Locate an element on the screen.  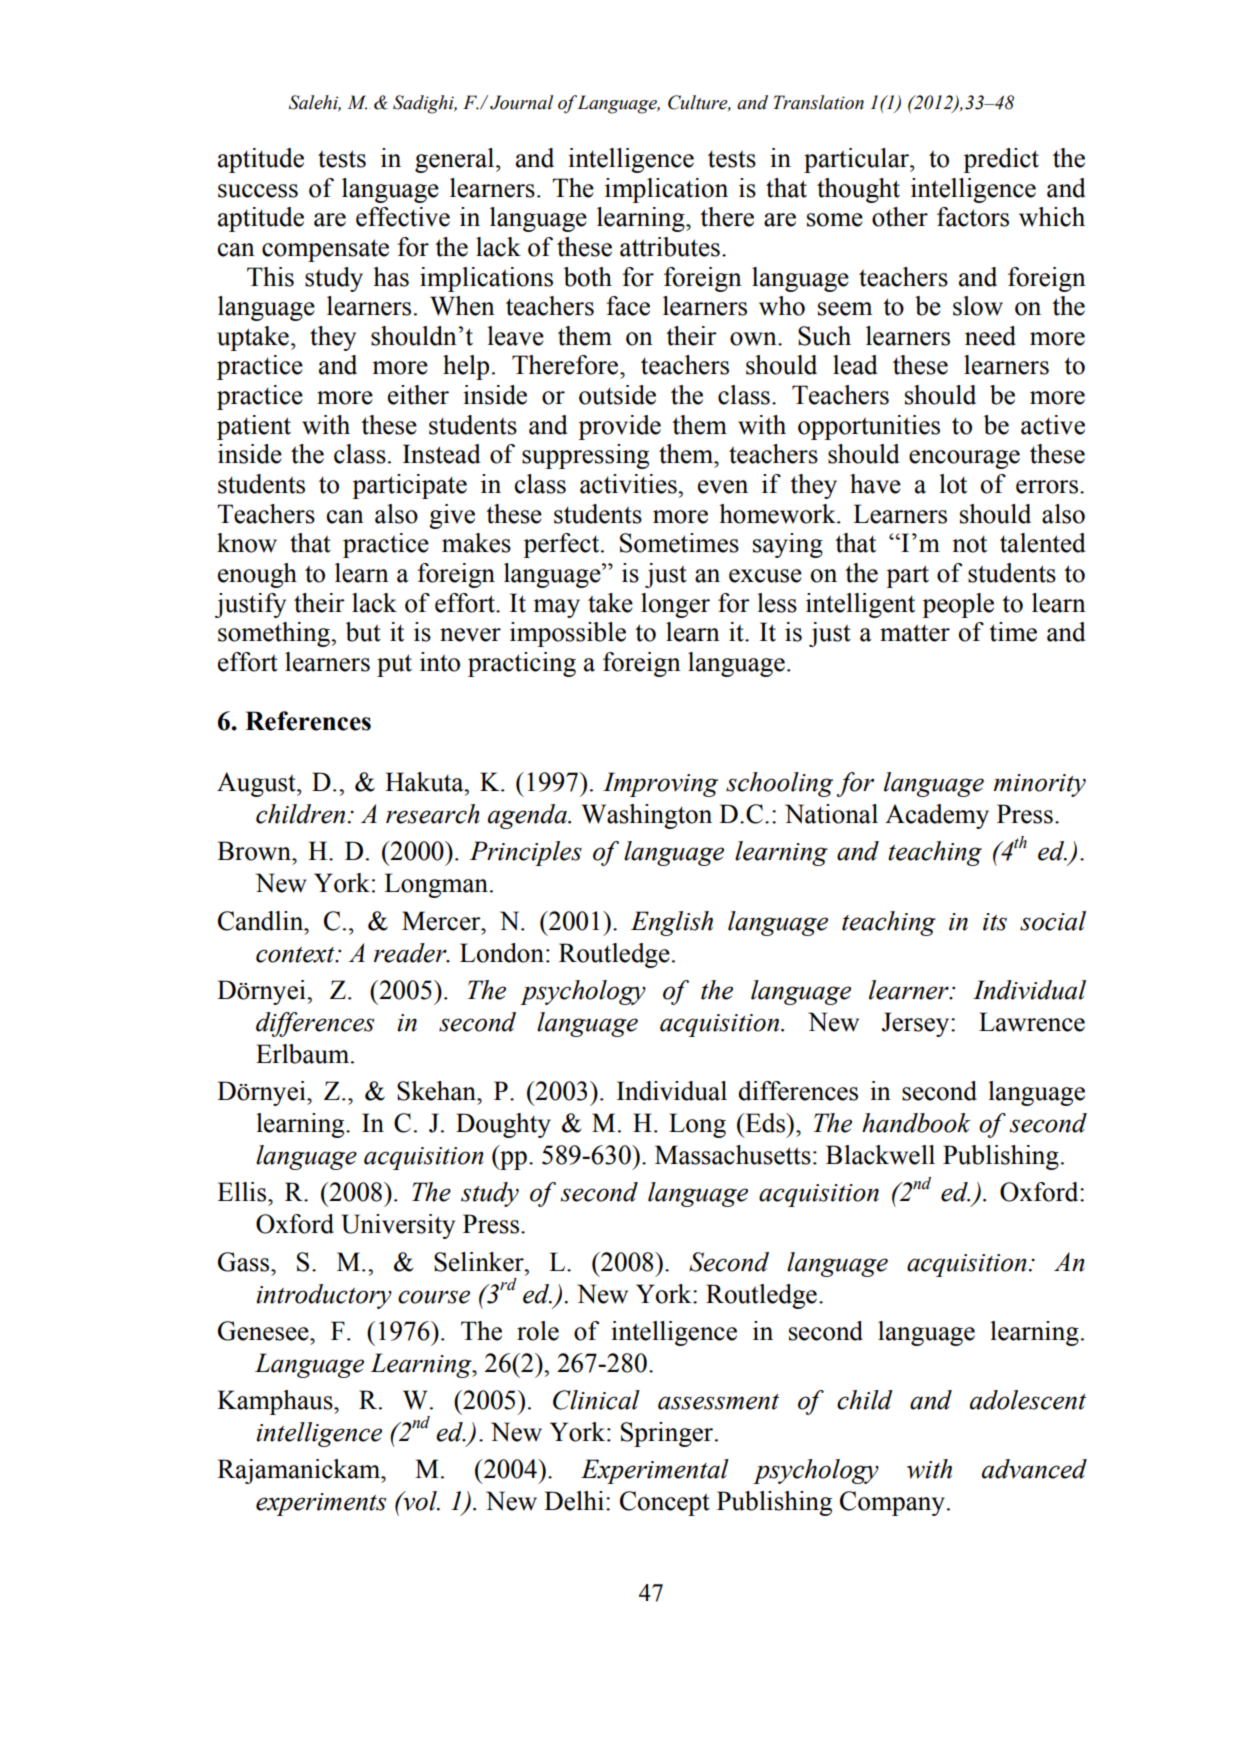
Washington is located at coordinates (647, 816).
